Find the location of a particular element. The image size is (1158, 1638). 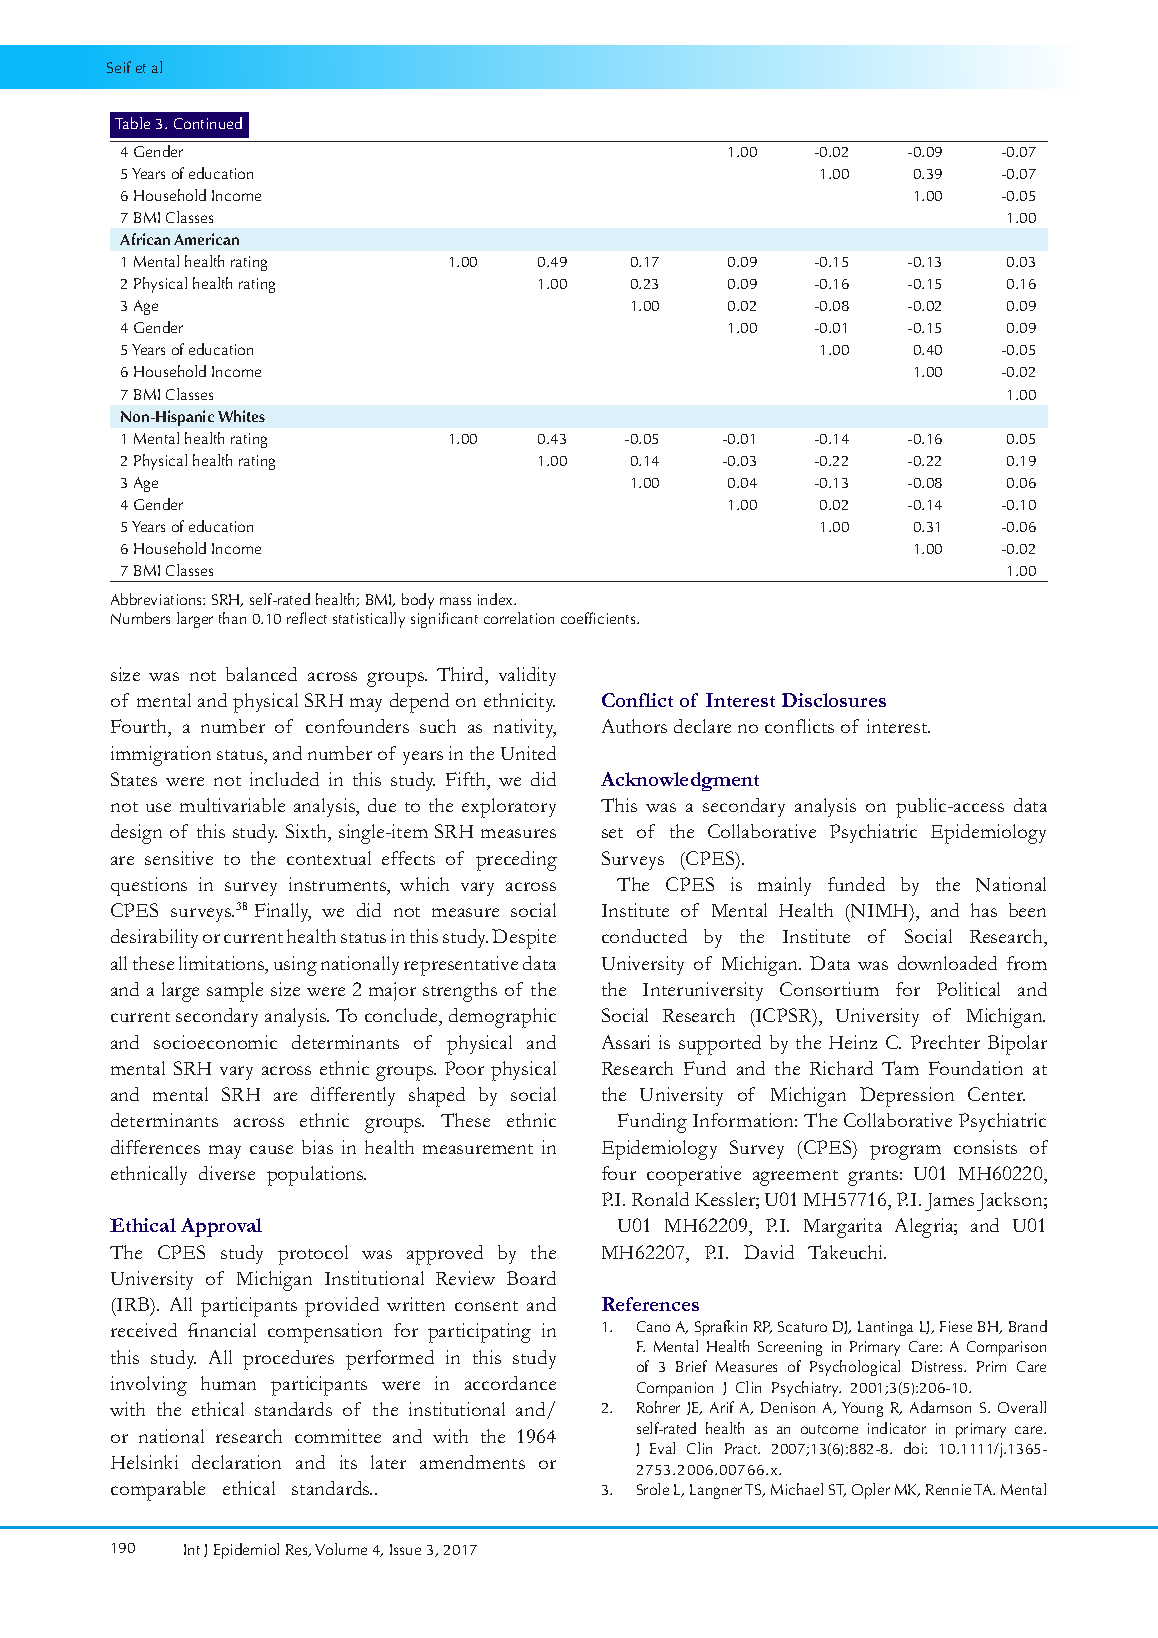

Ronald is located at coordinates (660, 1199).
